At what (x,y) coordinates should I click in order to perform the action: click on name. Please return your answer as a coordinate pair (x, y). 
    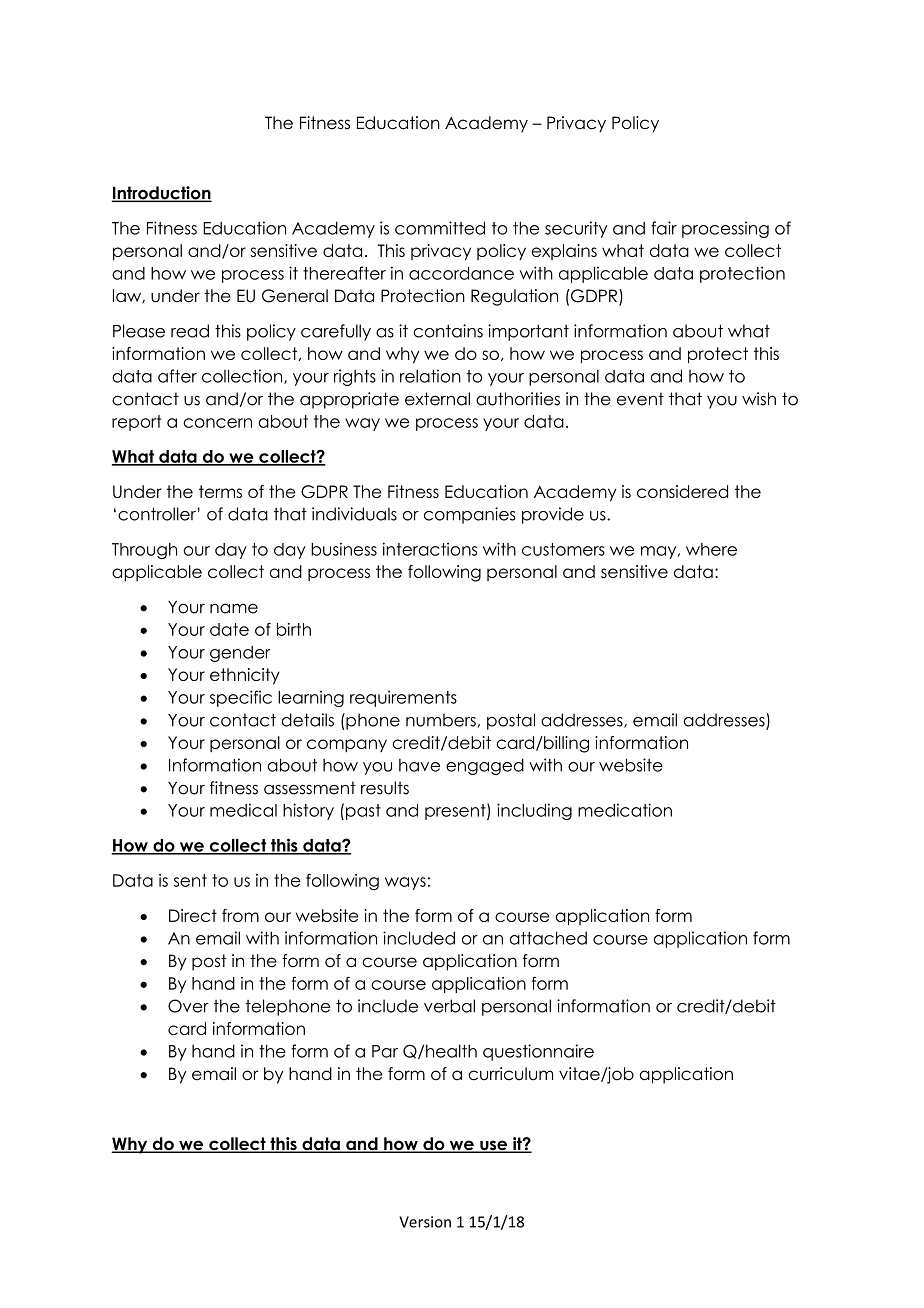
    Looking at the image, I should click on (234, 609).
